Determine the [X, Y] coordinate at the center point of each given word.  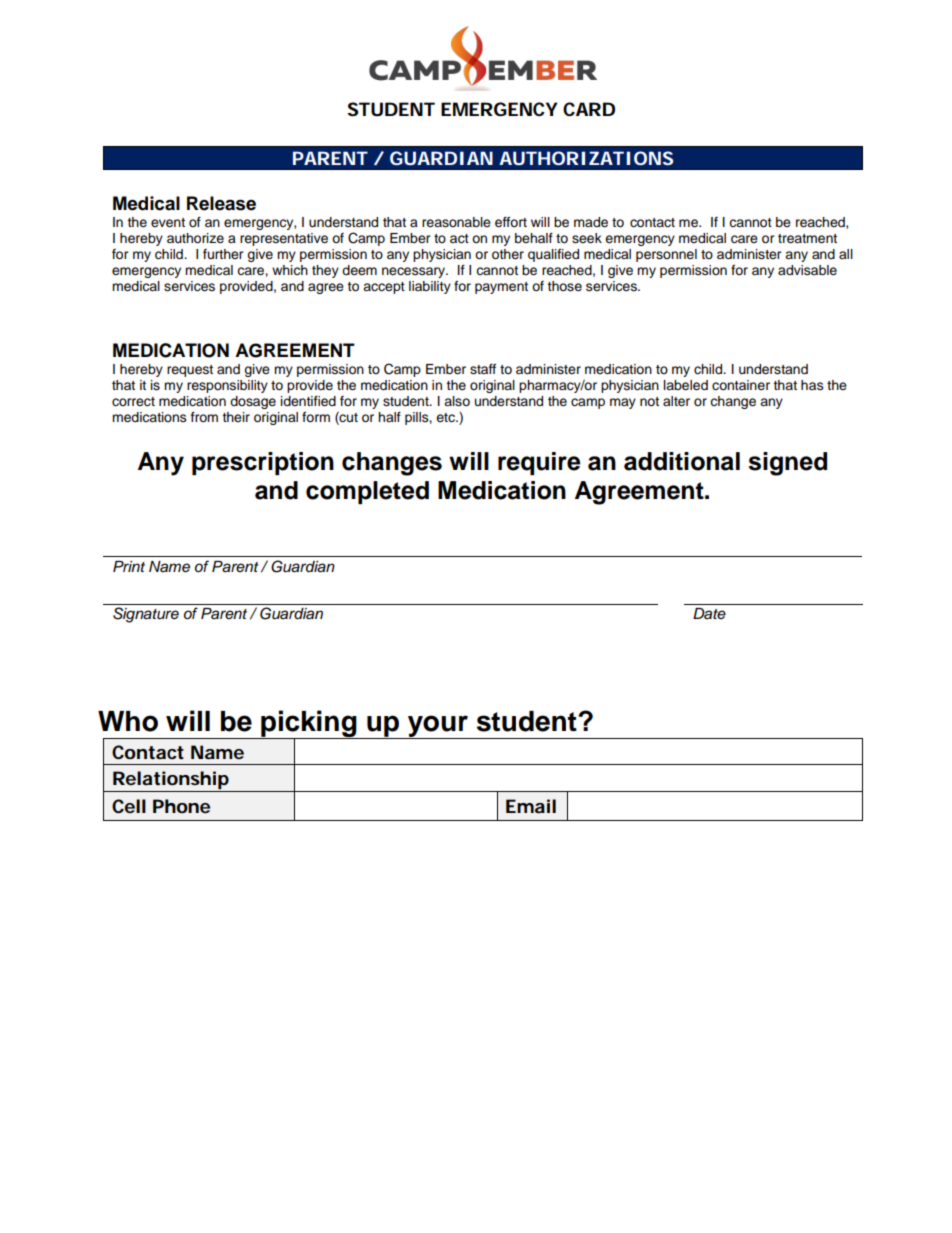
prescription [263, 463]
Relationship [171, 781]
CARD [589, 109]
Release [221, 203]
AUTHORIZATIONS [586, 158]
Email [531, 806]
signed [787, 464]
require [539, 463]
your [437, 727]
